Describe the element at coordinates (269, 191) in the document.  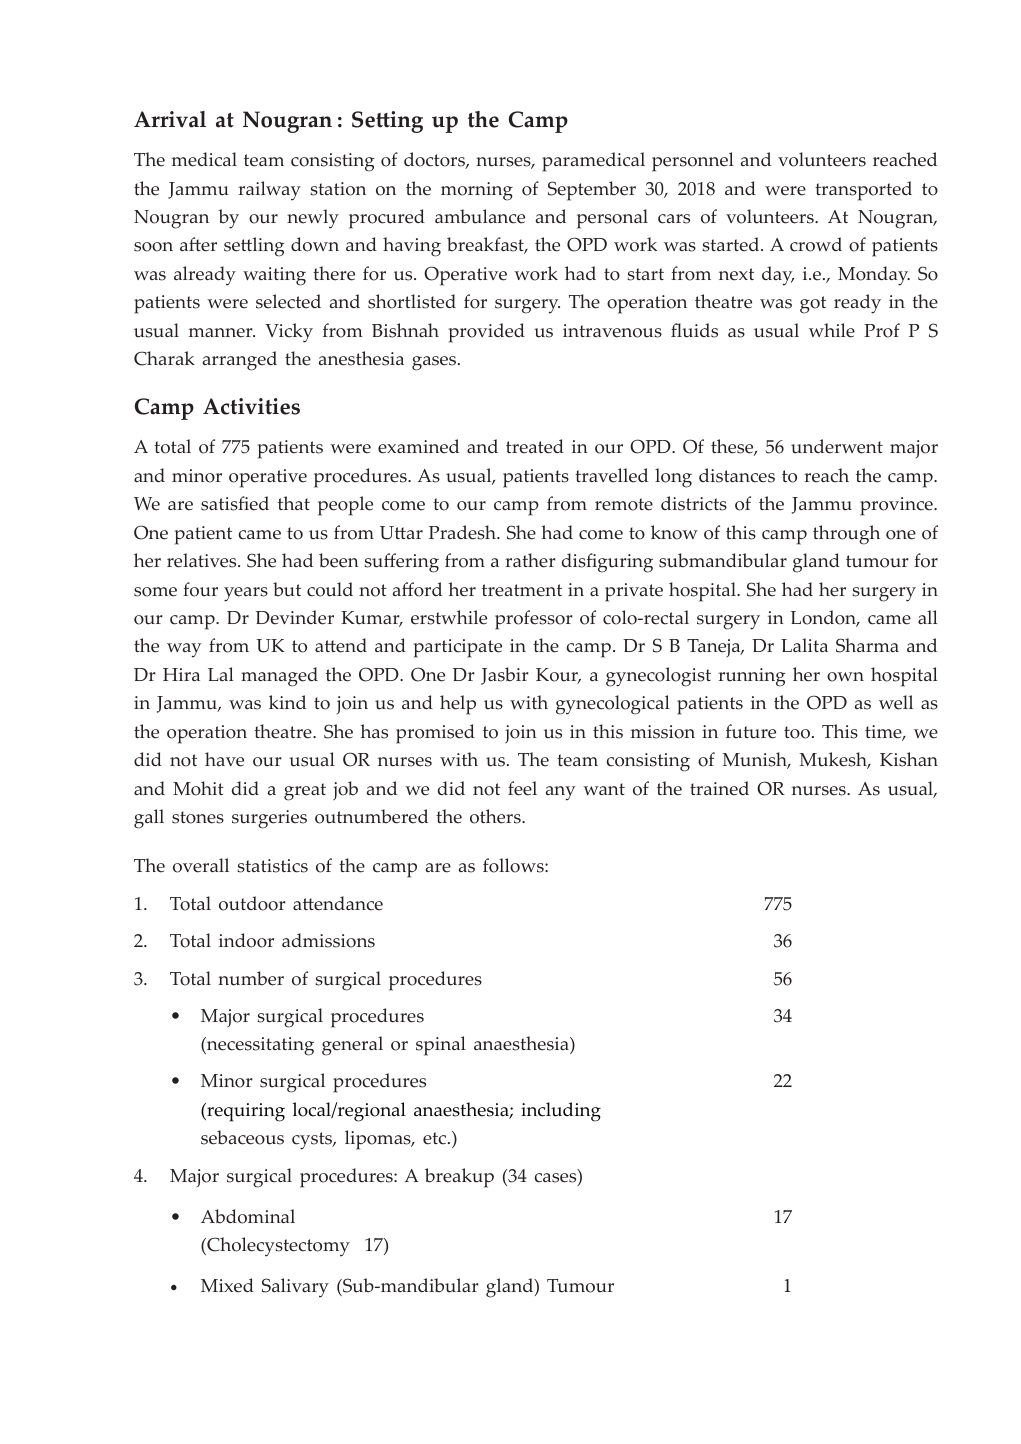
I see `railway` at that location.
